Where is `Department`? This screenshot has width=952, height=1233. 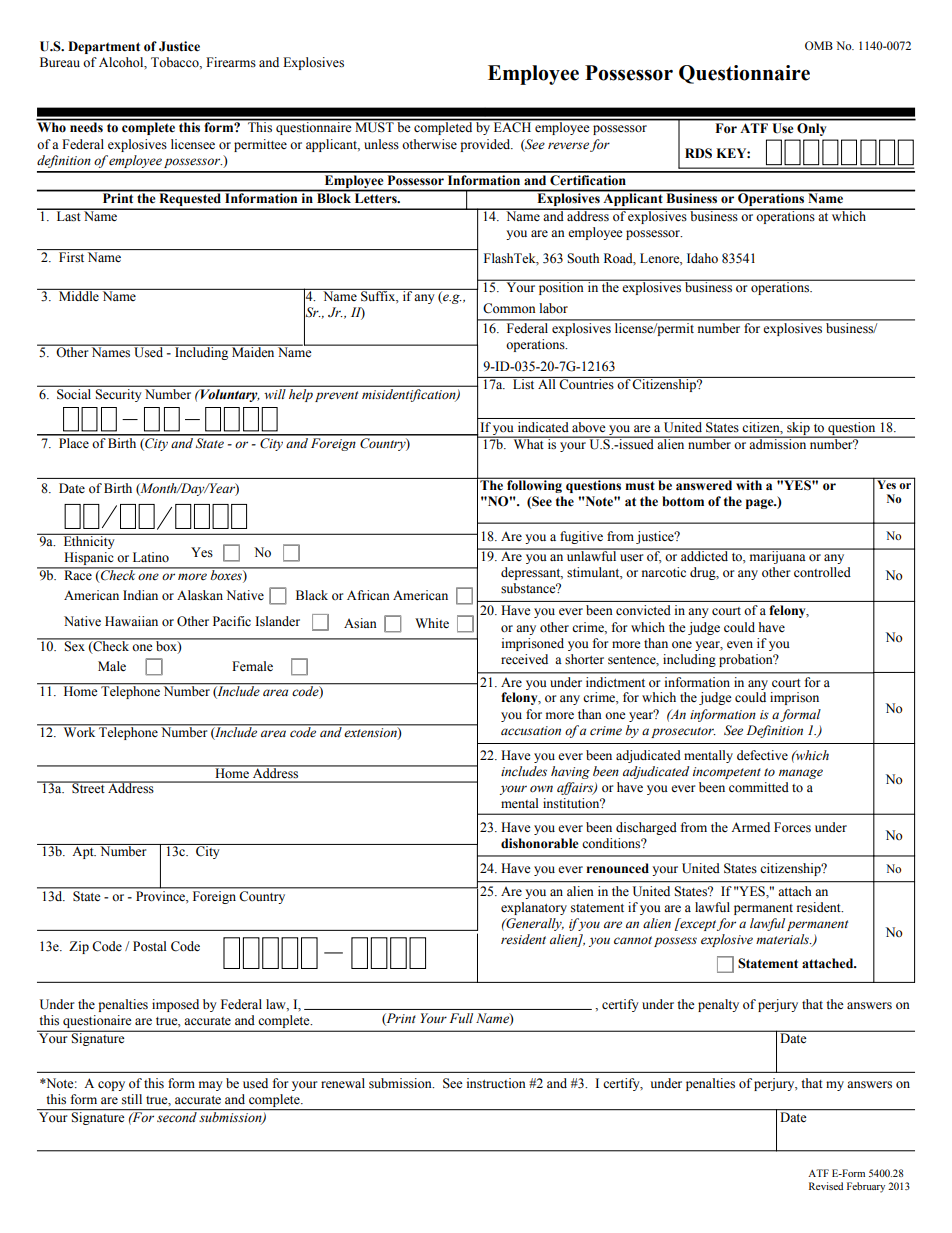
Department is located at coordinates (104, 47).
